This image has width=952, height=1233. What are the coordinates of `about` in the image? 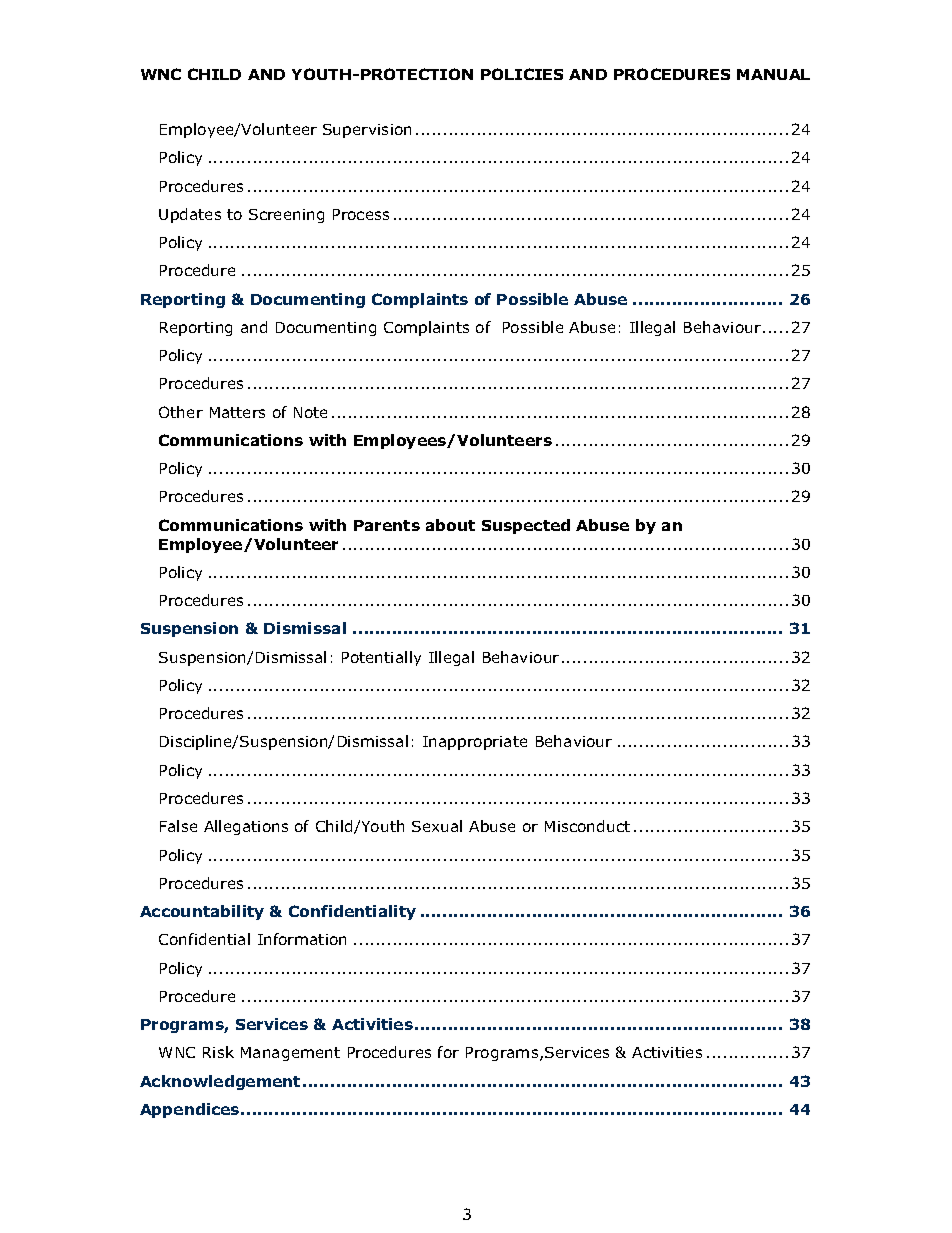 It's located at (450, 525).
